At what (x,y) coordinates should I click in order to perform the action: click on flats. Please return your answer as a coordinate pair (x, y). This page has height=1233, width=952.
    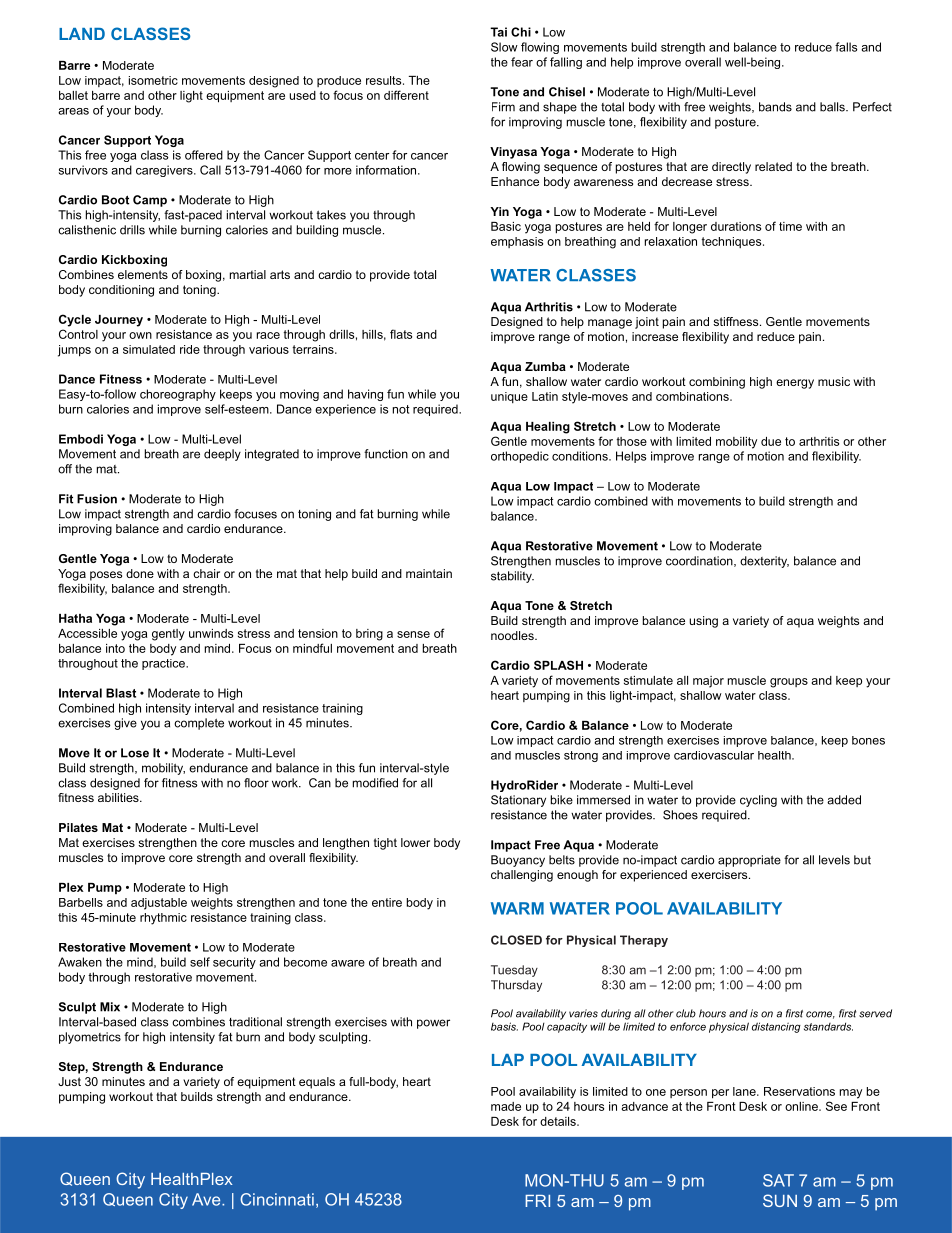
    Looking at the image, I should click on (401, 334).
